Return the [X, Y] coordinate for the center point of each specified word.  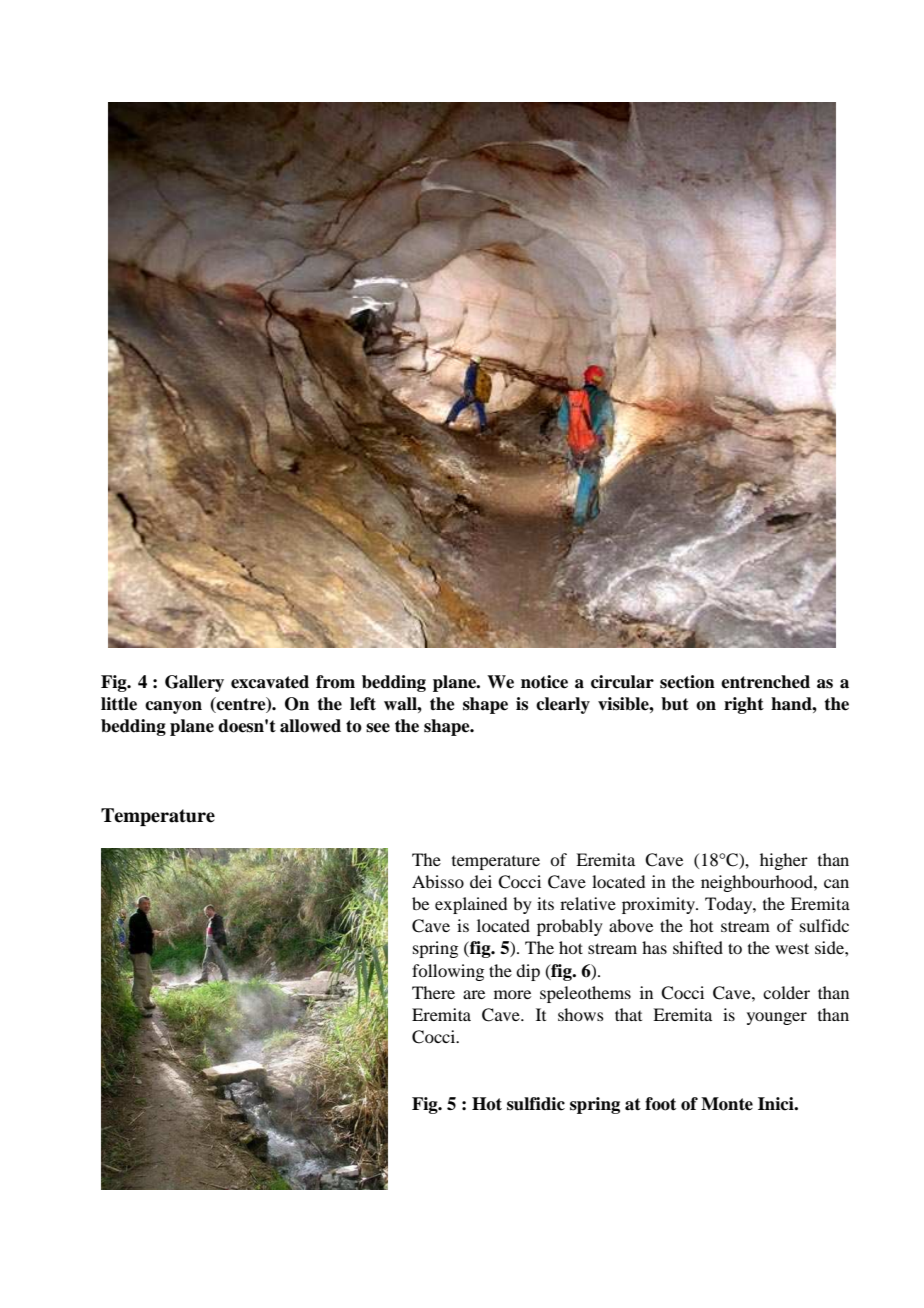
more [512, 994]
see [378, 728]
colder [786, 992]
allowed [310, 726]
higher [784, 861]
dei [481, 881]
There [433, 992]
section [687, 682]
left [363, 704]
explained [471, 905]
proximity [659, 905]
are [474, 994]
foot [660, 1104]
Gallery [194, 683]
